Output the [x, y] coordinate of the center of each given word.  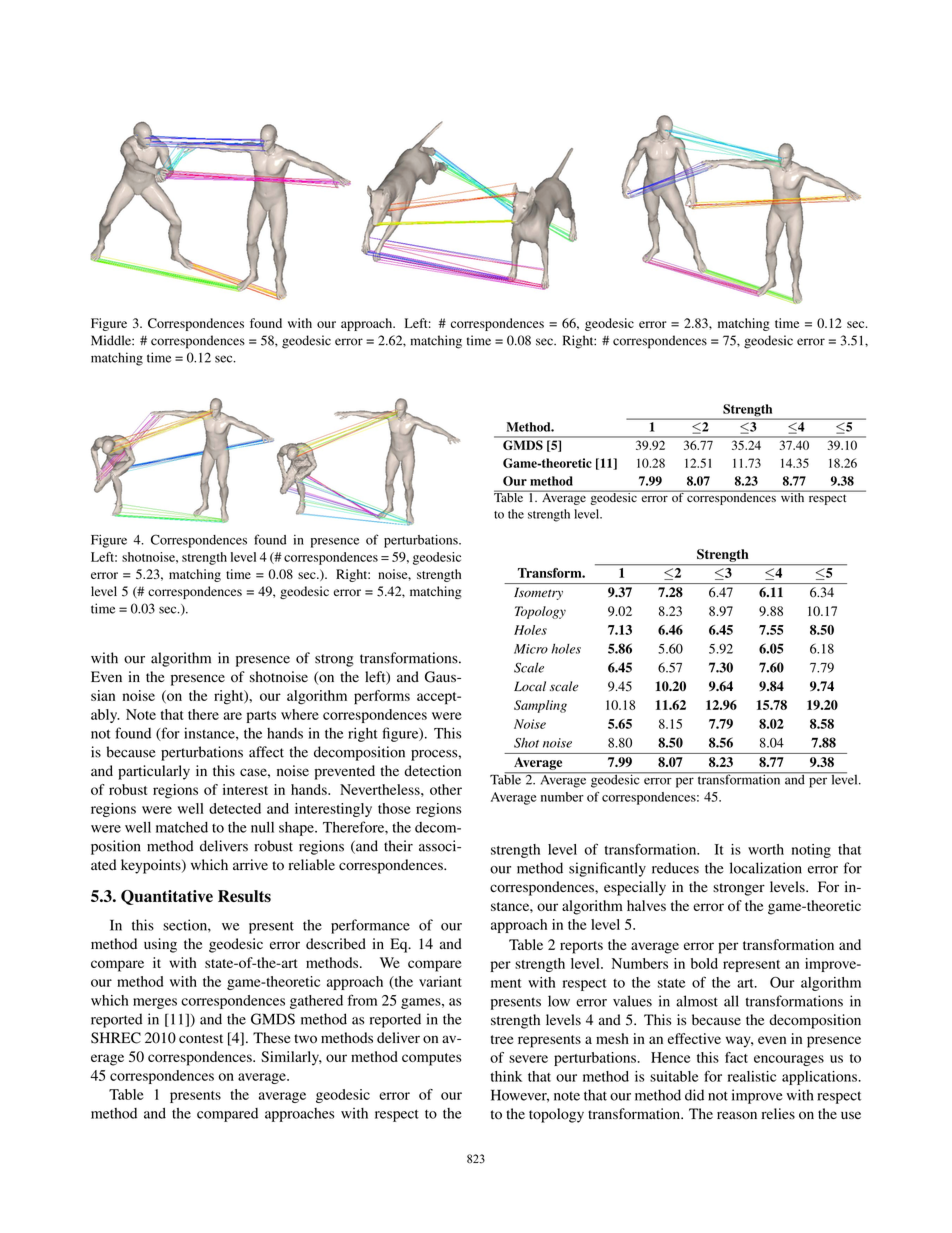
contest [201, 1039]
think [506, 1076]
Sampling [540, 706]
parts [261, 717]
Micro [531, 649]
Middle [112, 340]
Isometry [538, 593]
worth [766, 849]
